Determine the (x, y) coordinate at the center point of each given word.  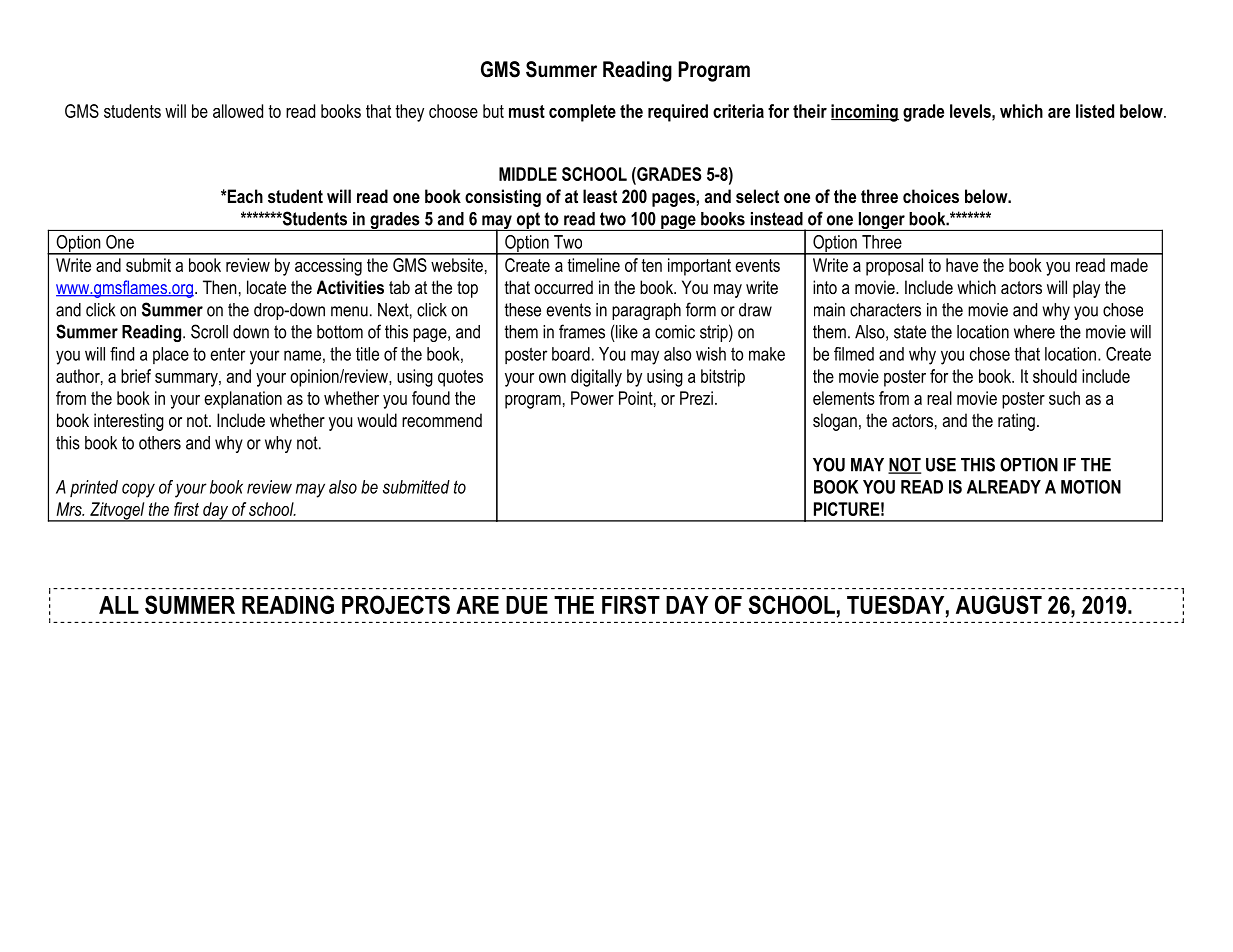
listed (1095, 111)
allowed (238, 111)
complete (582, 113)
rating (1016, 422)
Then (220, 287)
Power (592, 398)
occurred (563, 287)
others (160, 443)
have (962, 265)
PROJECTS (396, 604)
